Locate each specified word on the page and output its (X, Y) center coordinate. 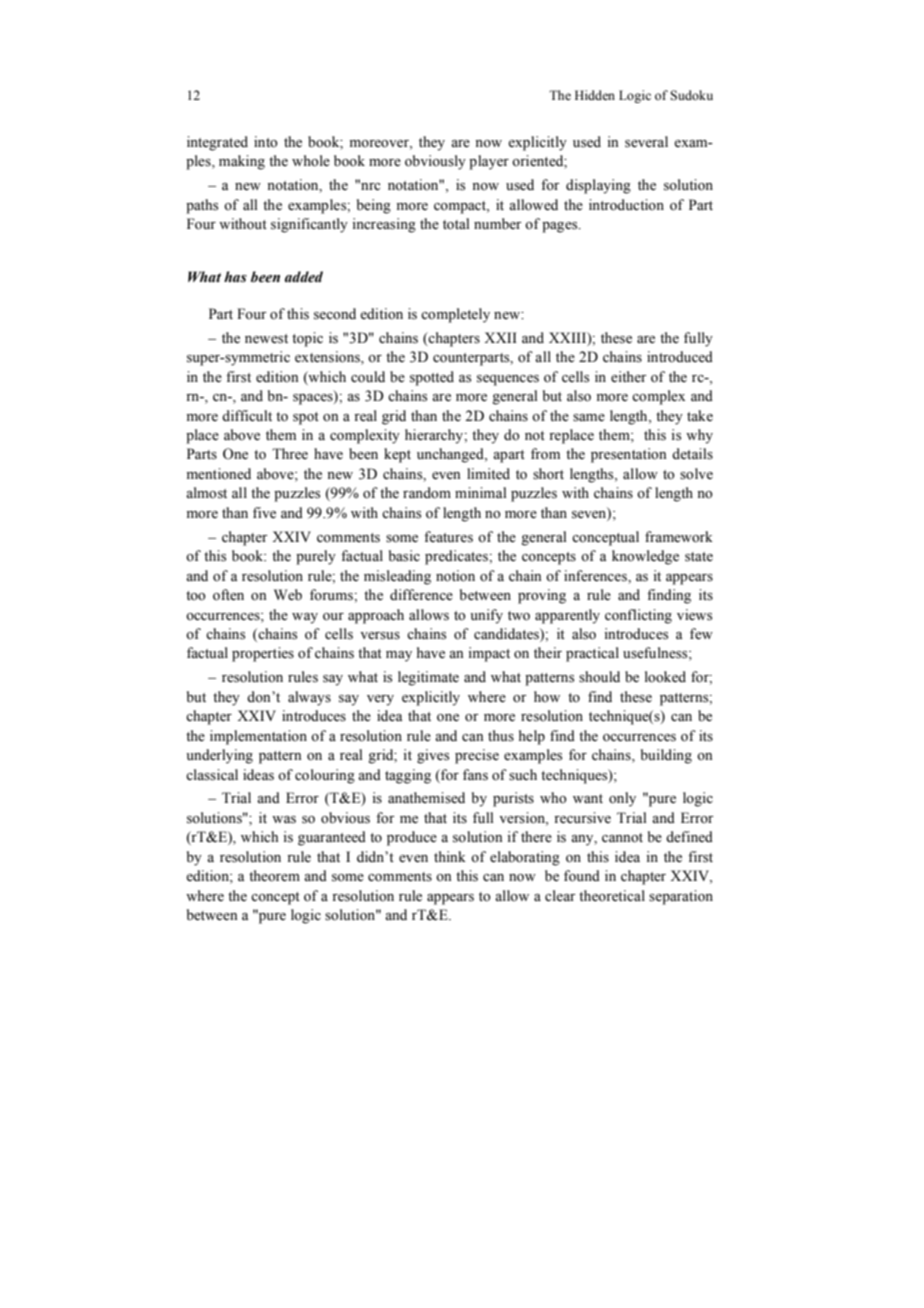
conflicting (638, 616)
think (450, 856)
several (646, 142)
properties (263, 654)
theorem (274, 876)
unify (486, 616)
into (266, 142)
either (629, 377)
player (489, 162)
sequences (508, 380)
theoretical (612, 896)
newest (266, 339)
